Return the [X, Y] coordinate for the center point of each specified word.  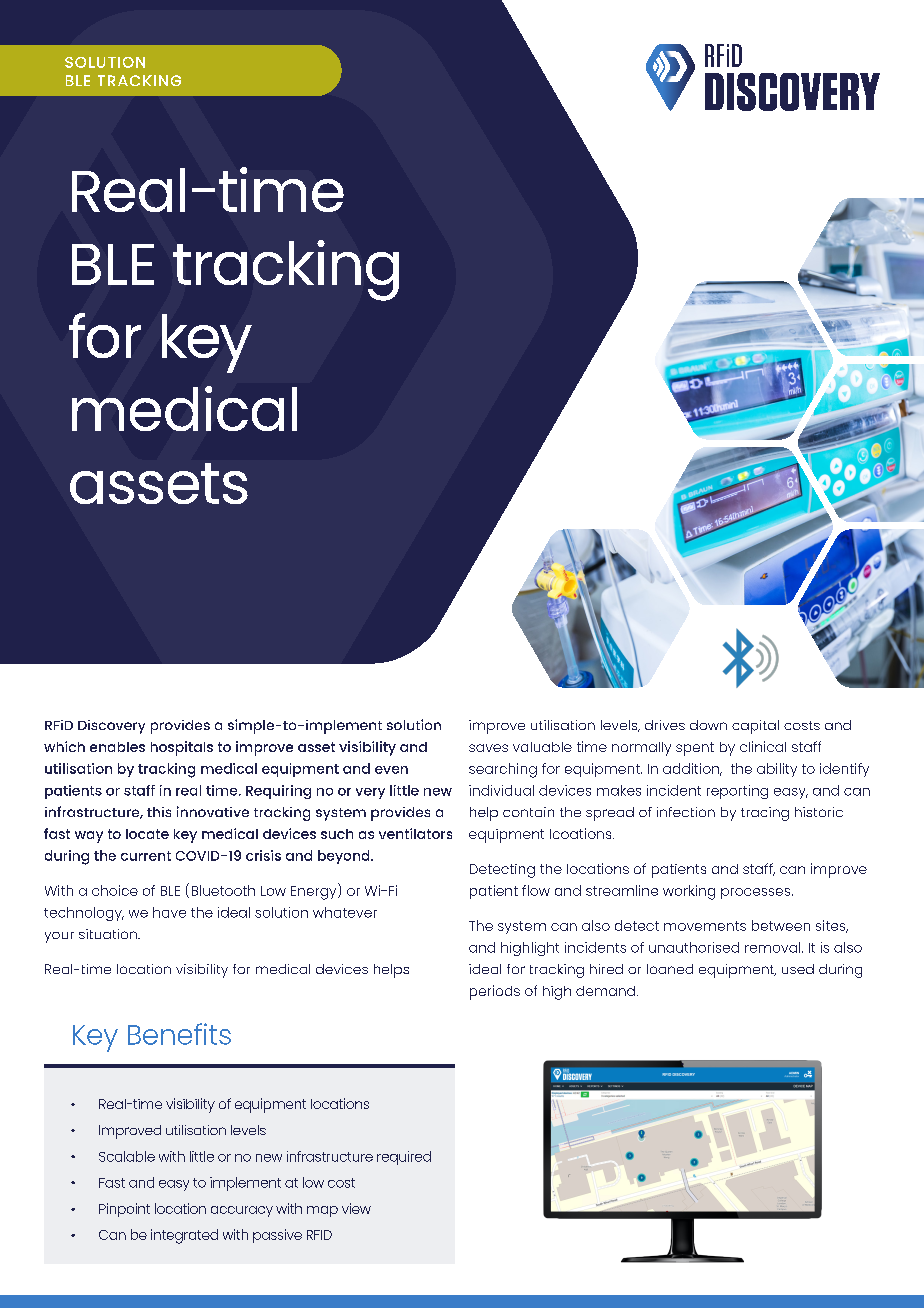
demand [605, 991]
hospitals [182, 748]
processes [757, 893]
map [322, 1211]
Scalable [127, 1156]
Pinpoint [124, 1210]
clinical [763, 746]
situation [109, 934]
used [798, 969]
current [146, 856]
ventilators [415, 833]
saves [488, 748]
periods [495, 992]
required [404, 1158]
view [356, 1208]
